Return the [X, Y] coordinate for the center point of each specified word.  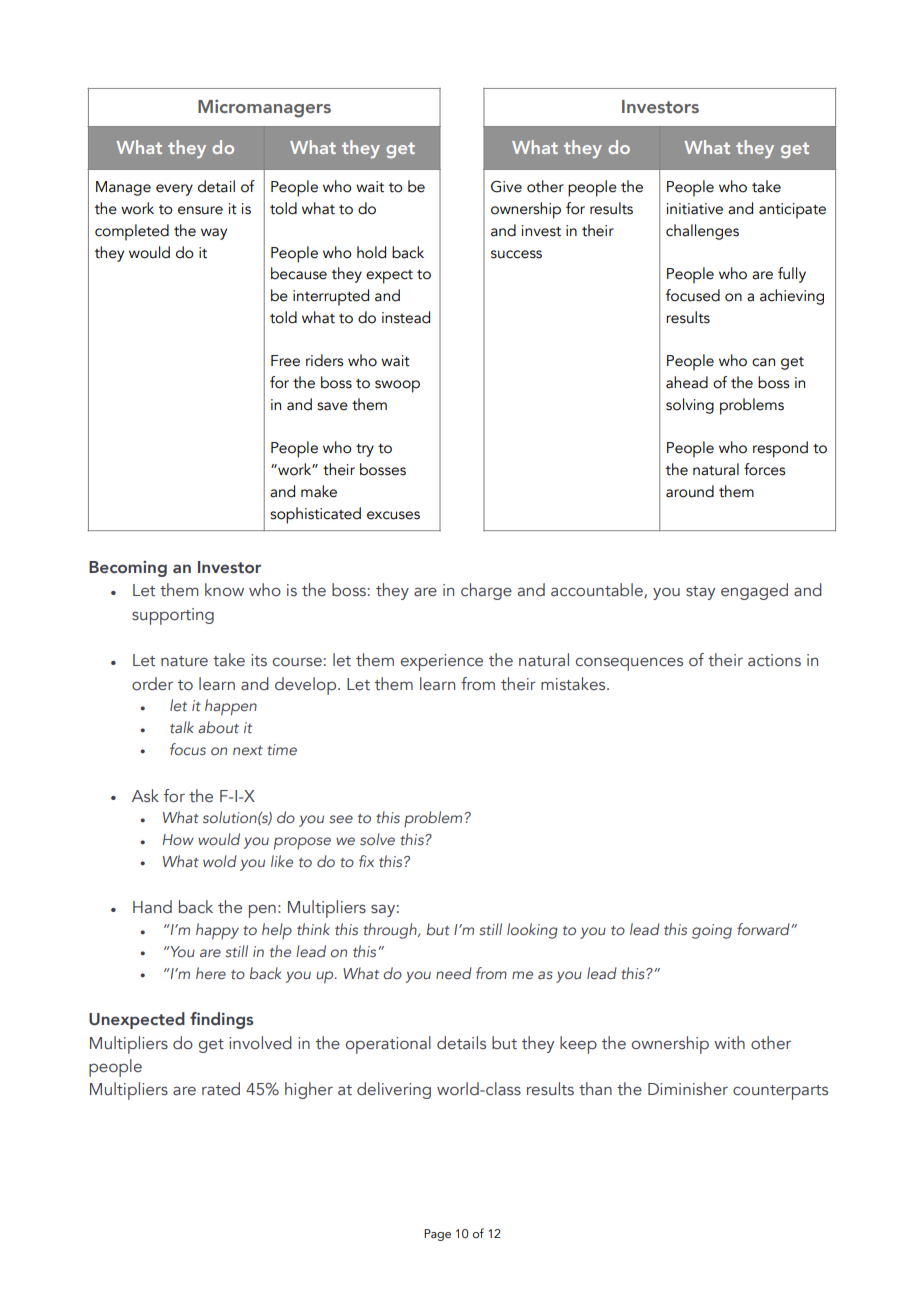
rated [221, 1089]
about [218, 727]
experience [442, 662]
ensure [200, 210]
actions [774, 660]
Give [506, 187]
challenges [702, 232]
